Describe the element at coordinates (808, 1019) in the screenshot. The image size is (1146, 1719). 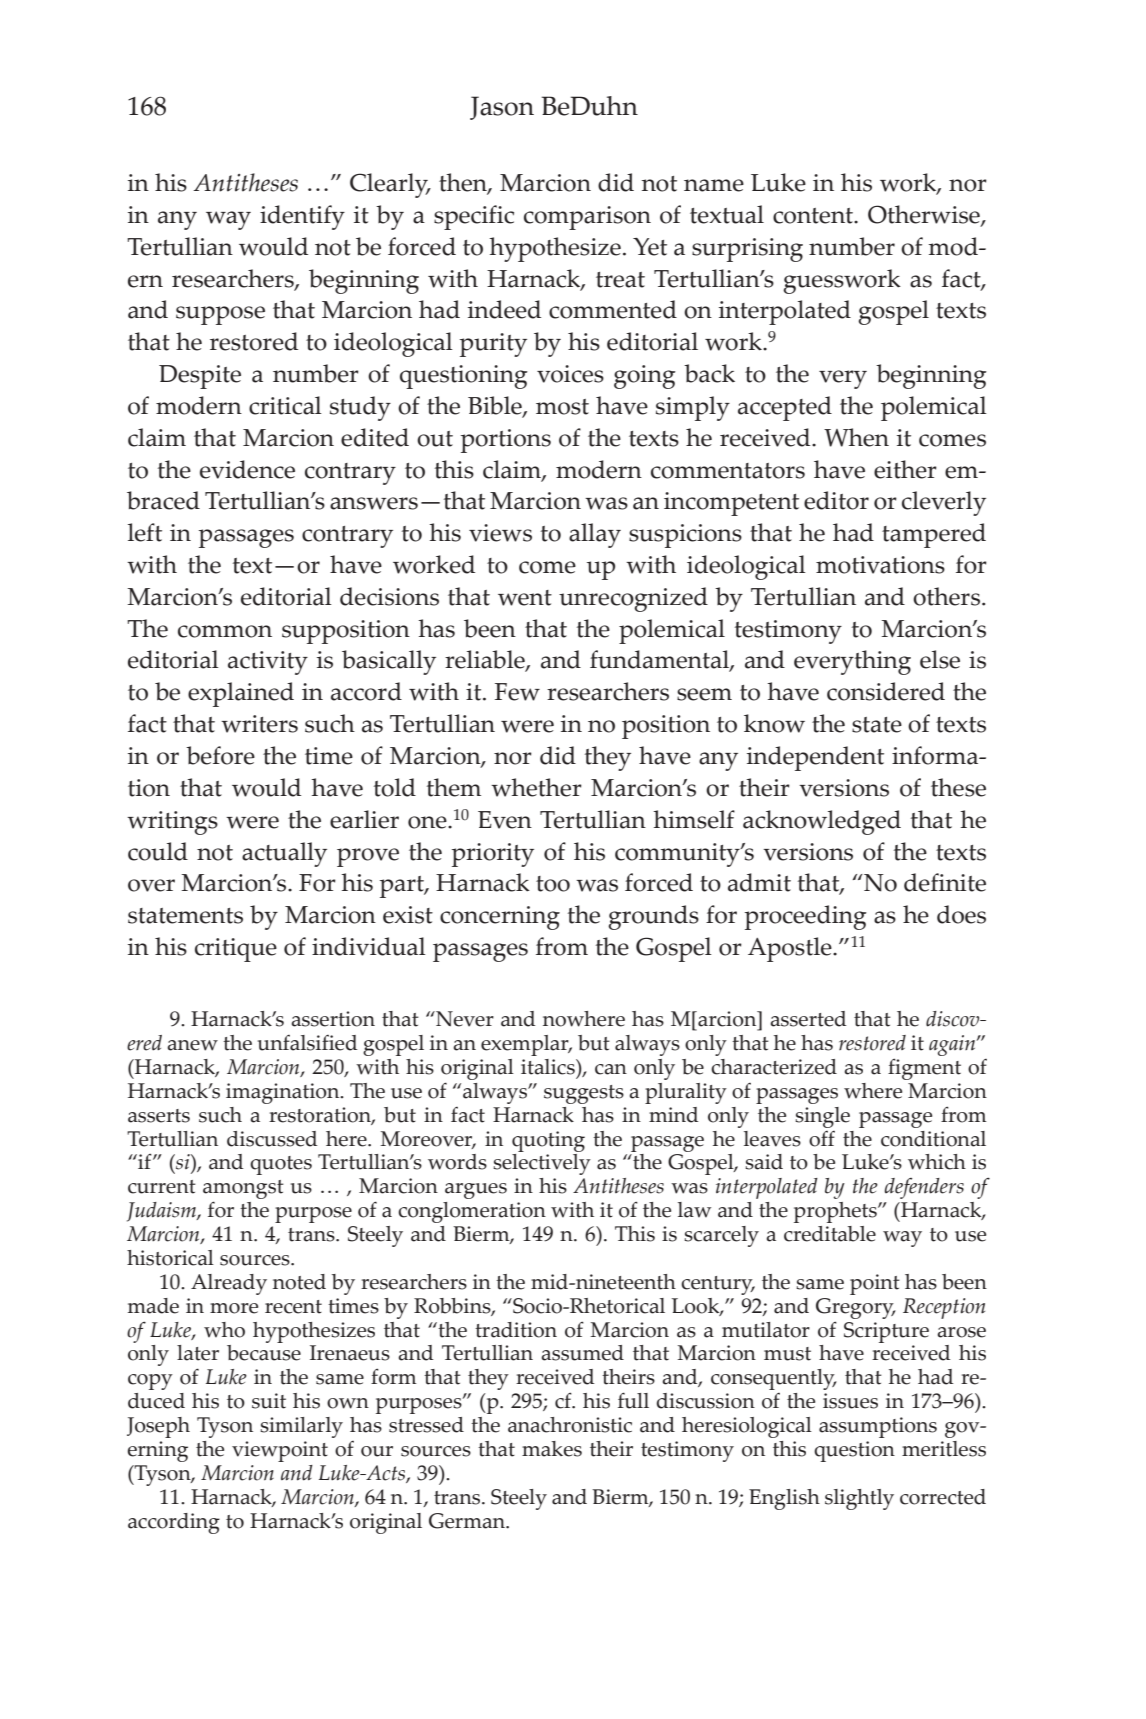
I see `asserted` at that location.
